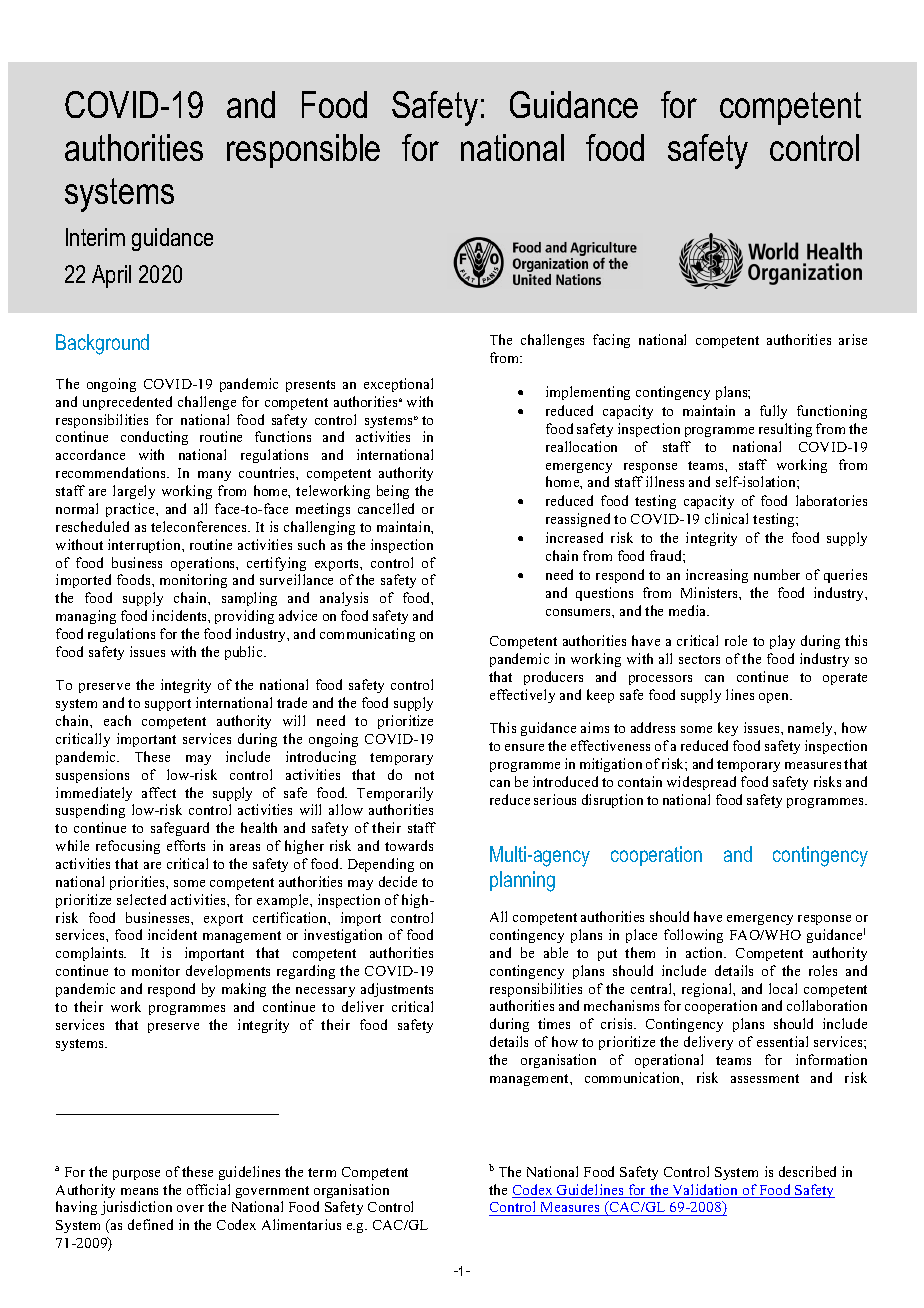 This image has width=924, height=1308. Describe the element at coordinates (186, 845) in the image. I see `efforts` at that location.
